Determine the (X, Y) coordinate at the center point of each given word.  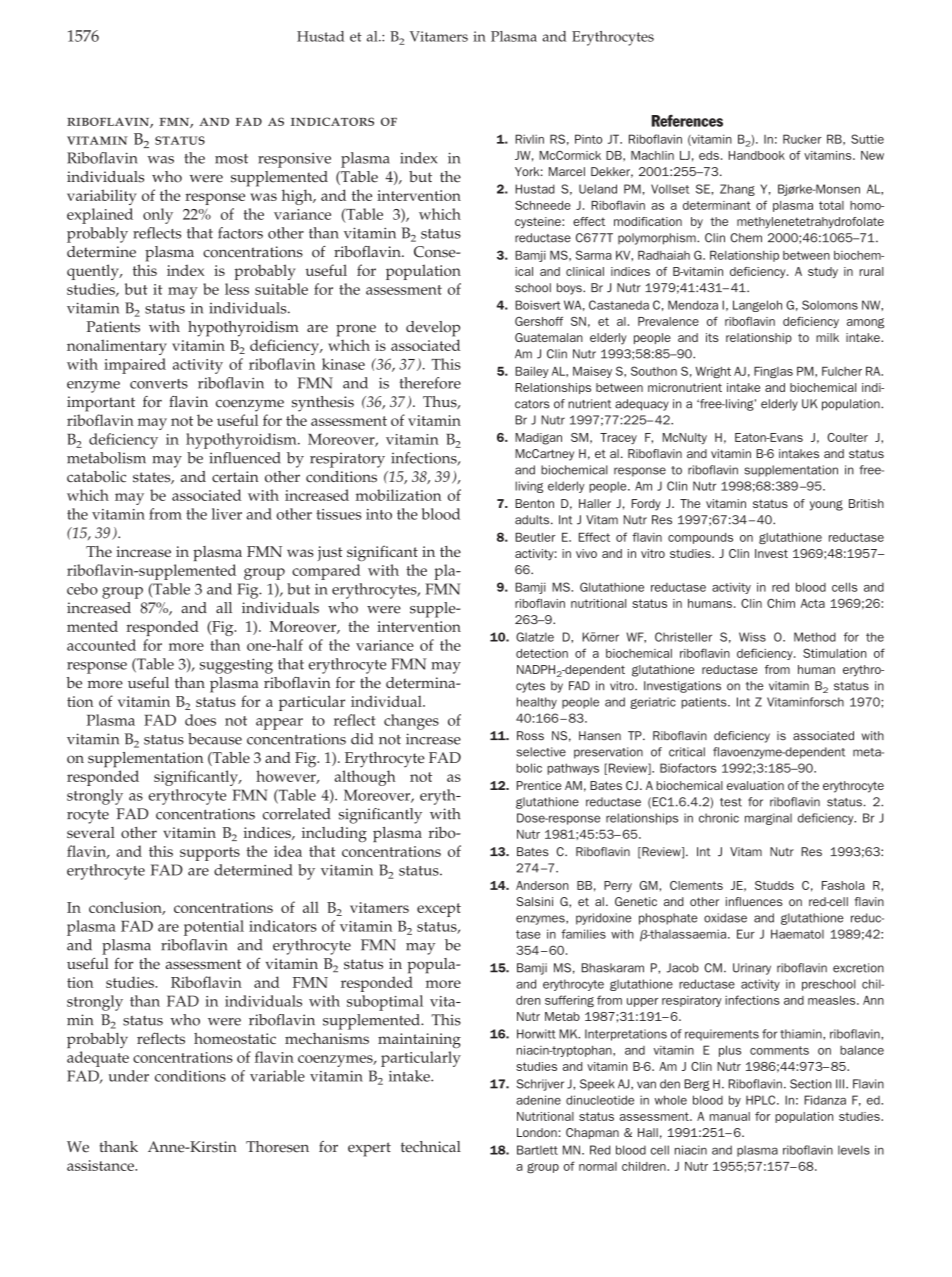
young (826, 505)
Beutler (535, 537)
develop (433, 329)
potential (214, 928)
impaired (135, 366)
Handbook (757, 155)
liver (227, 514)
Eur (746, 934)
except (439, 910)
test (731, 802)
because (215, 739)
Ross (530, 736)
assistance (101, 1165)
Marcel (567, 171)
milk (827, 337)
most (231, 159)
